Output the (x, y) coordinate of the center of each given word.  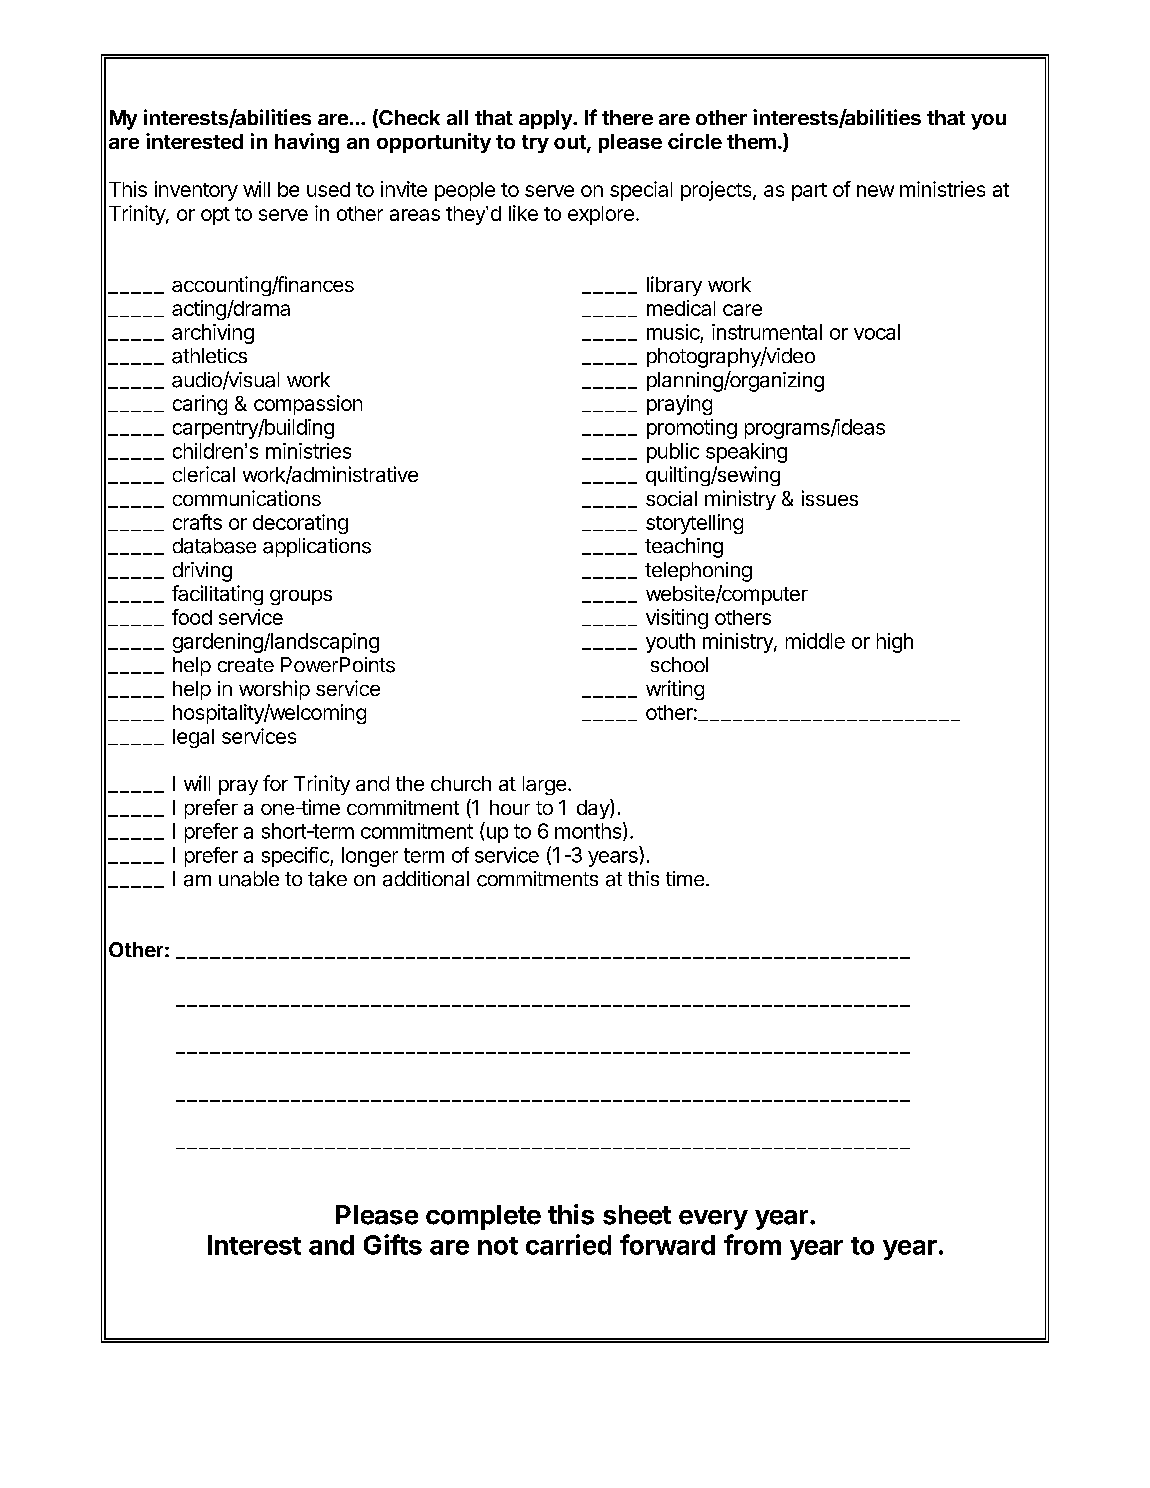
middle (815, 641)
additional (426, 879)
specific (296, 857)
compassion (308, 405)
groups (301, 597)
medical (681, 308)
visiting (677, 619)
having (307, 143)
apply (546, 120)
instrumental (767, 332)
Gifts (393, 1244)
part (809, 192)
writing (675, 690)
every (713, 1220)
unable (249, 879)
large (544, 785)
